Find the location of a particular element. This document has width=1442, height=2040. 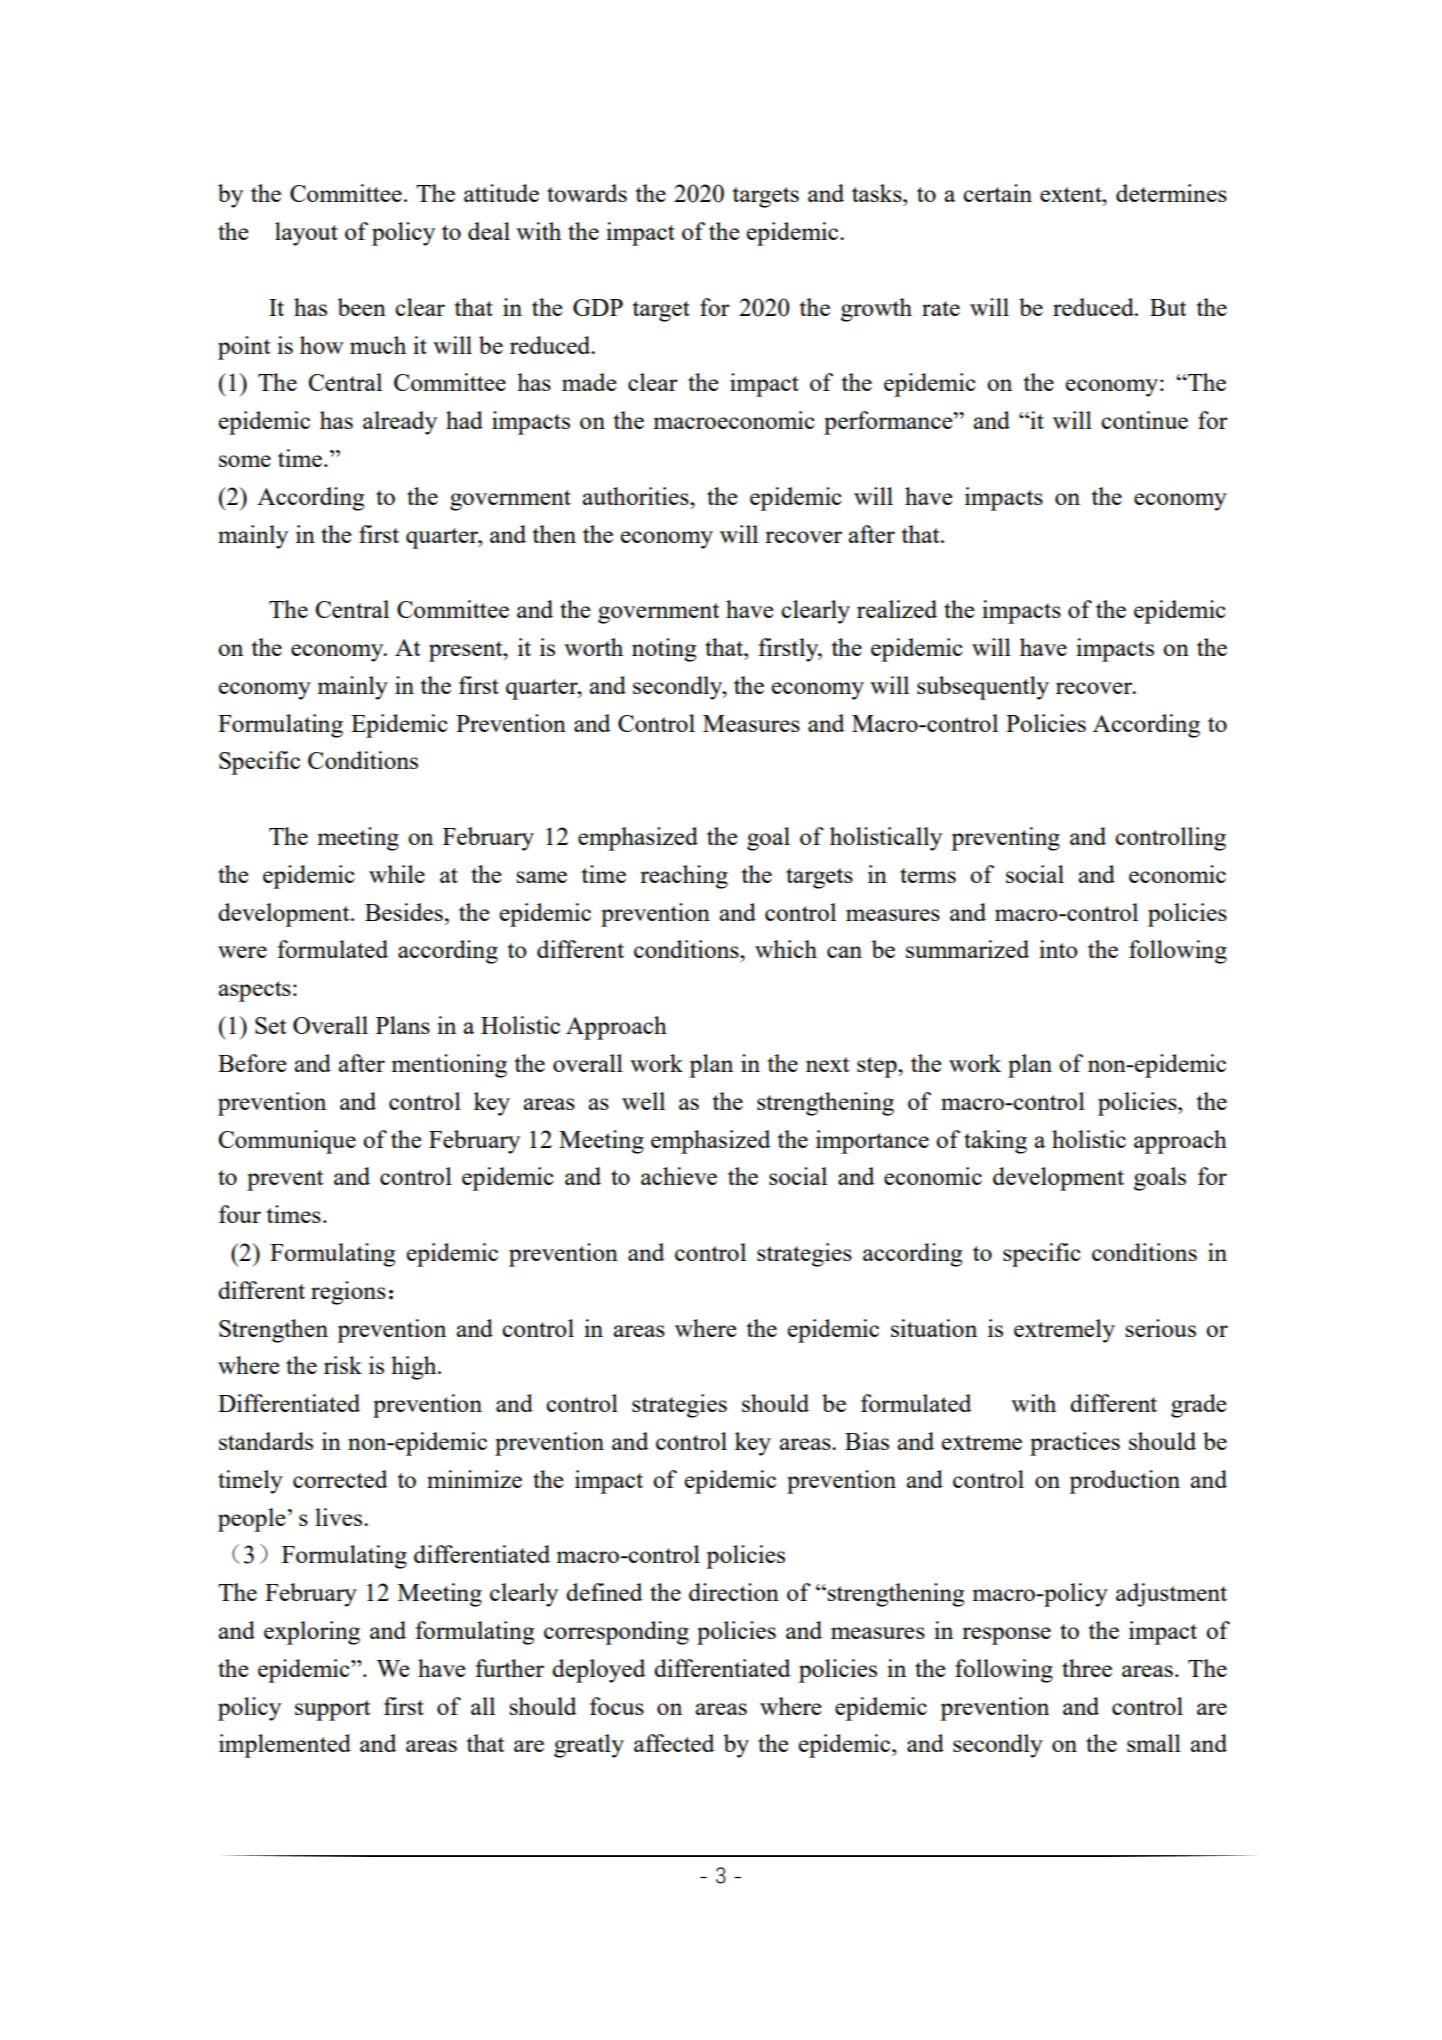

into is located at coordinates (1058, 949).
